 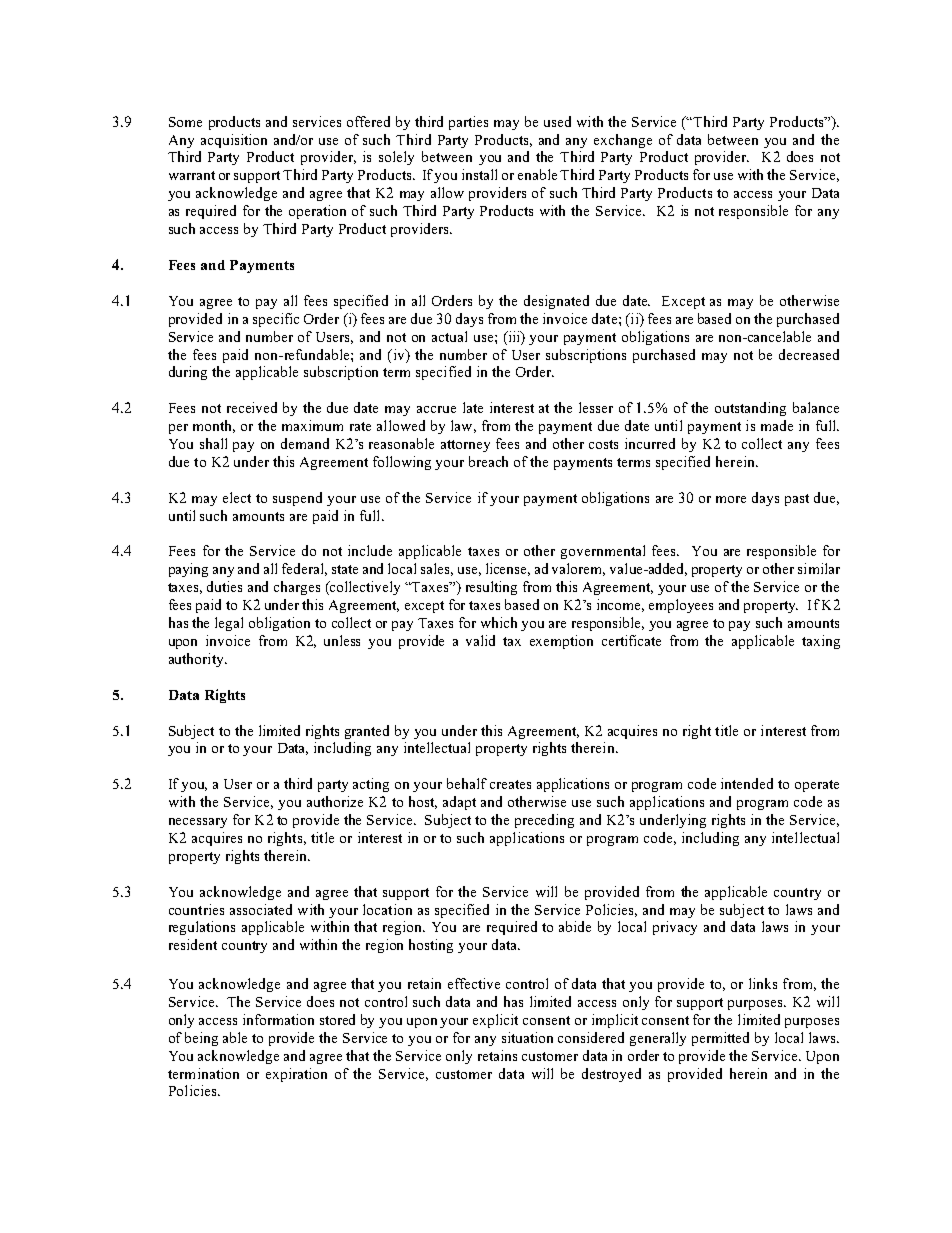 What do you see at coordinates (473, 407) in the page?
I see `late` at bounding box center [473, 407].
